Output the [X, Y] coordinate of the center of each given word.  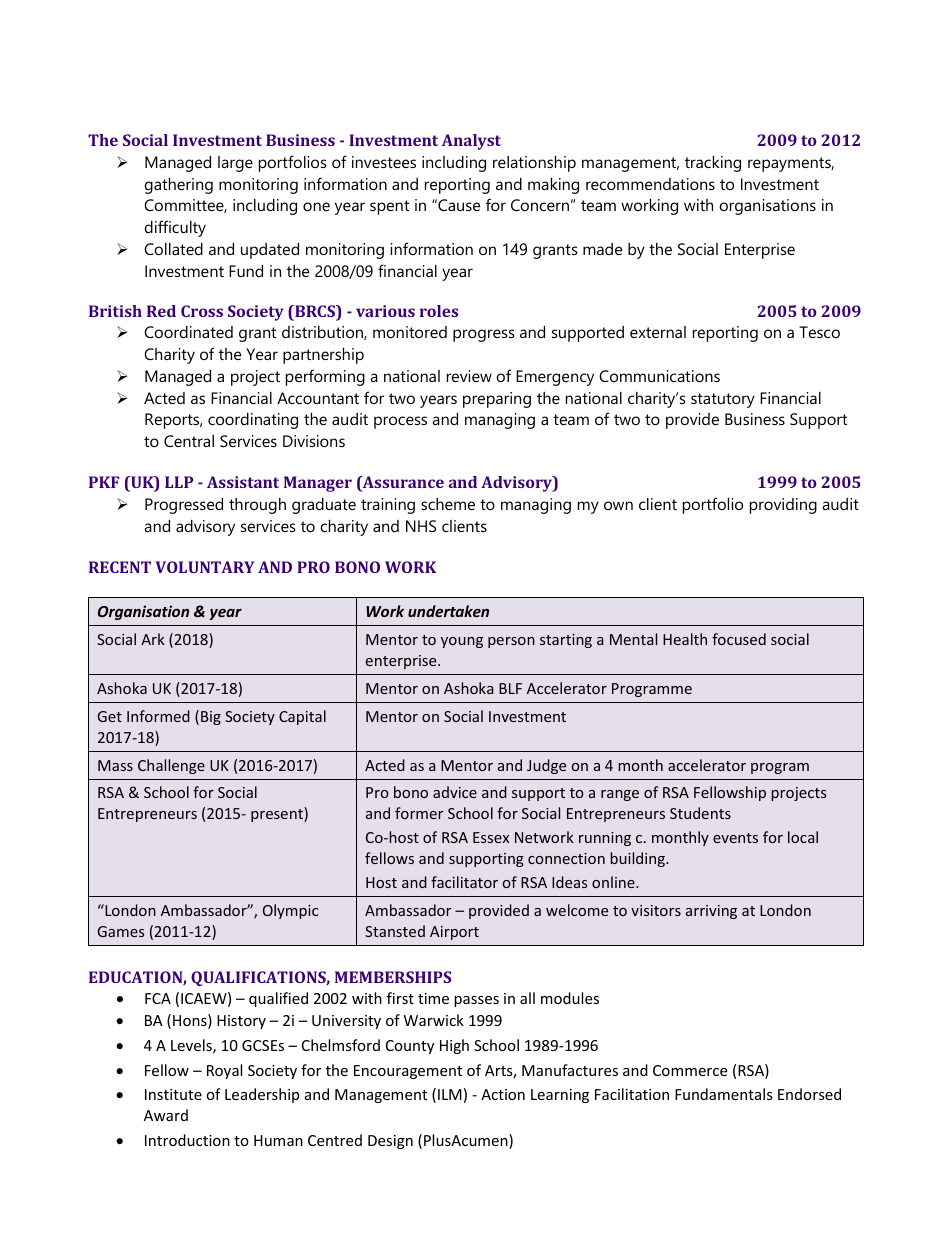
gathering [178, 186]
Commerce [690, 1070]
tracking [713, 164]
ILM [450, 1094]
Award [166, 1115]
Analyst [471, 142]
